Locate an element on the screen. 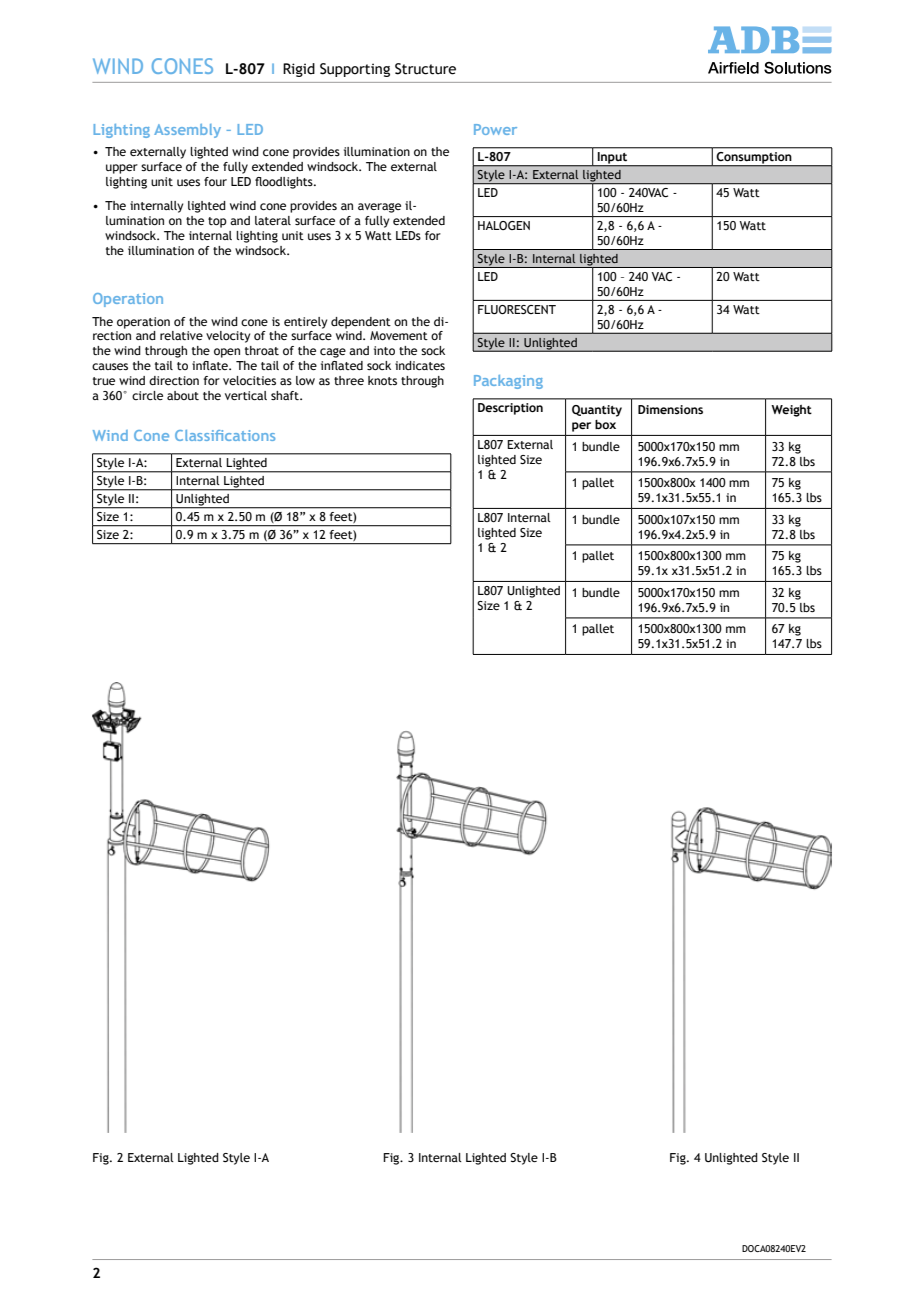 The image size is (924, 1308). FLUORESCENT is located at coordinates (517, 309).
